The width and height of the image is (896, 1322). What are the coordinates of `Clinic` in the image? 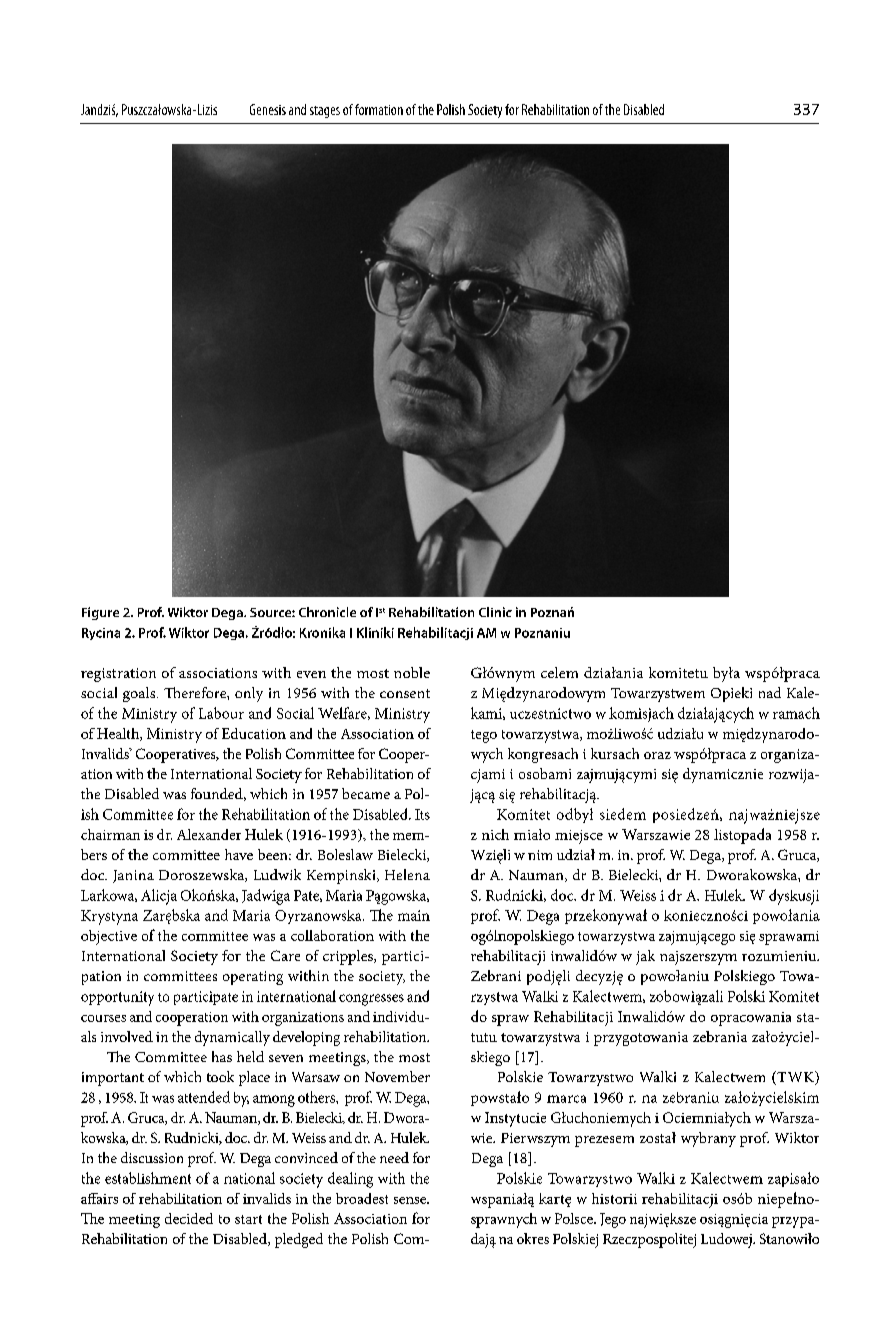 It's located at (495, 612).
